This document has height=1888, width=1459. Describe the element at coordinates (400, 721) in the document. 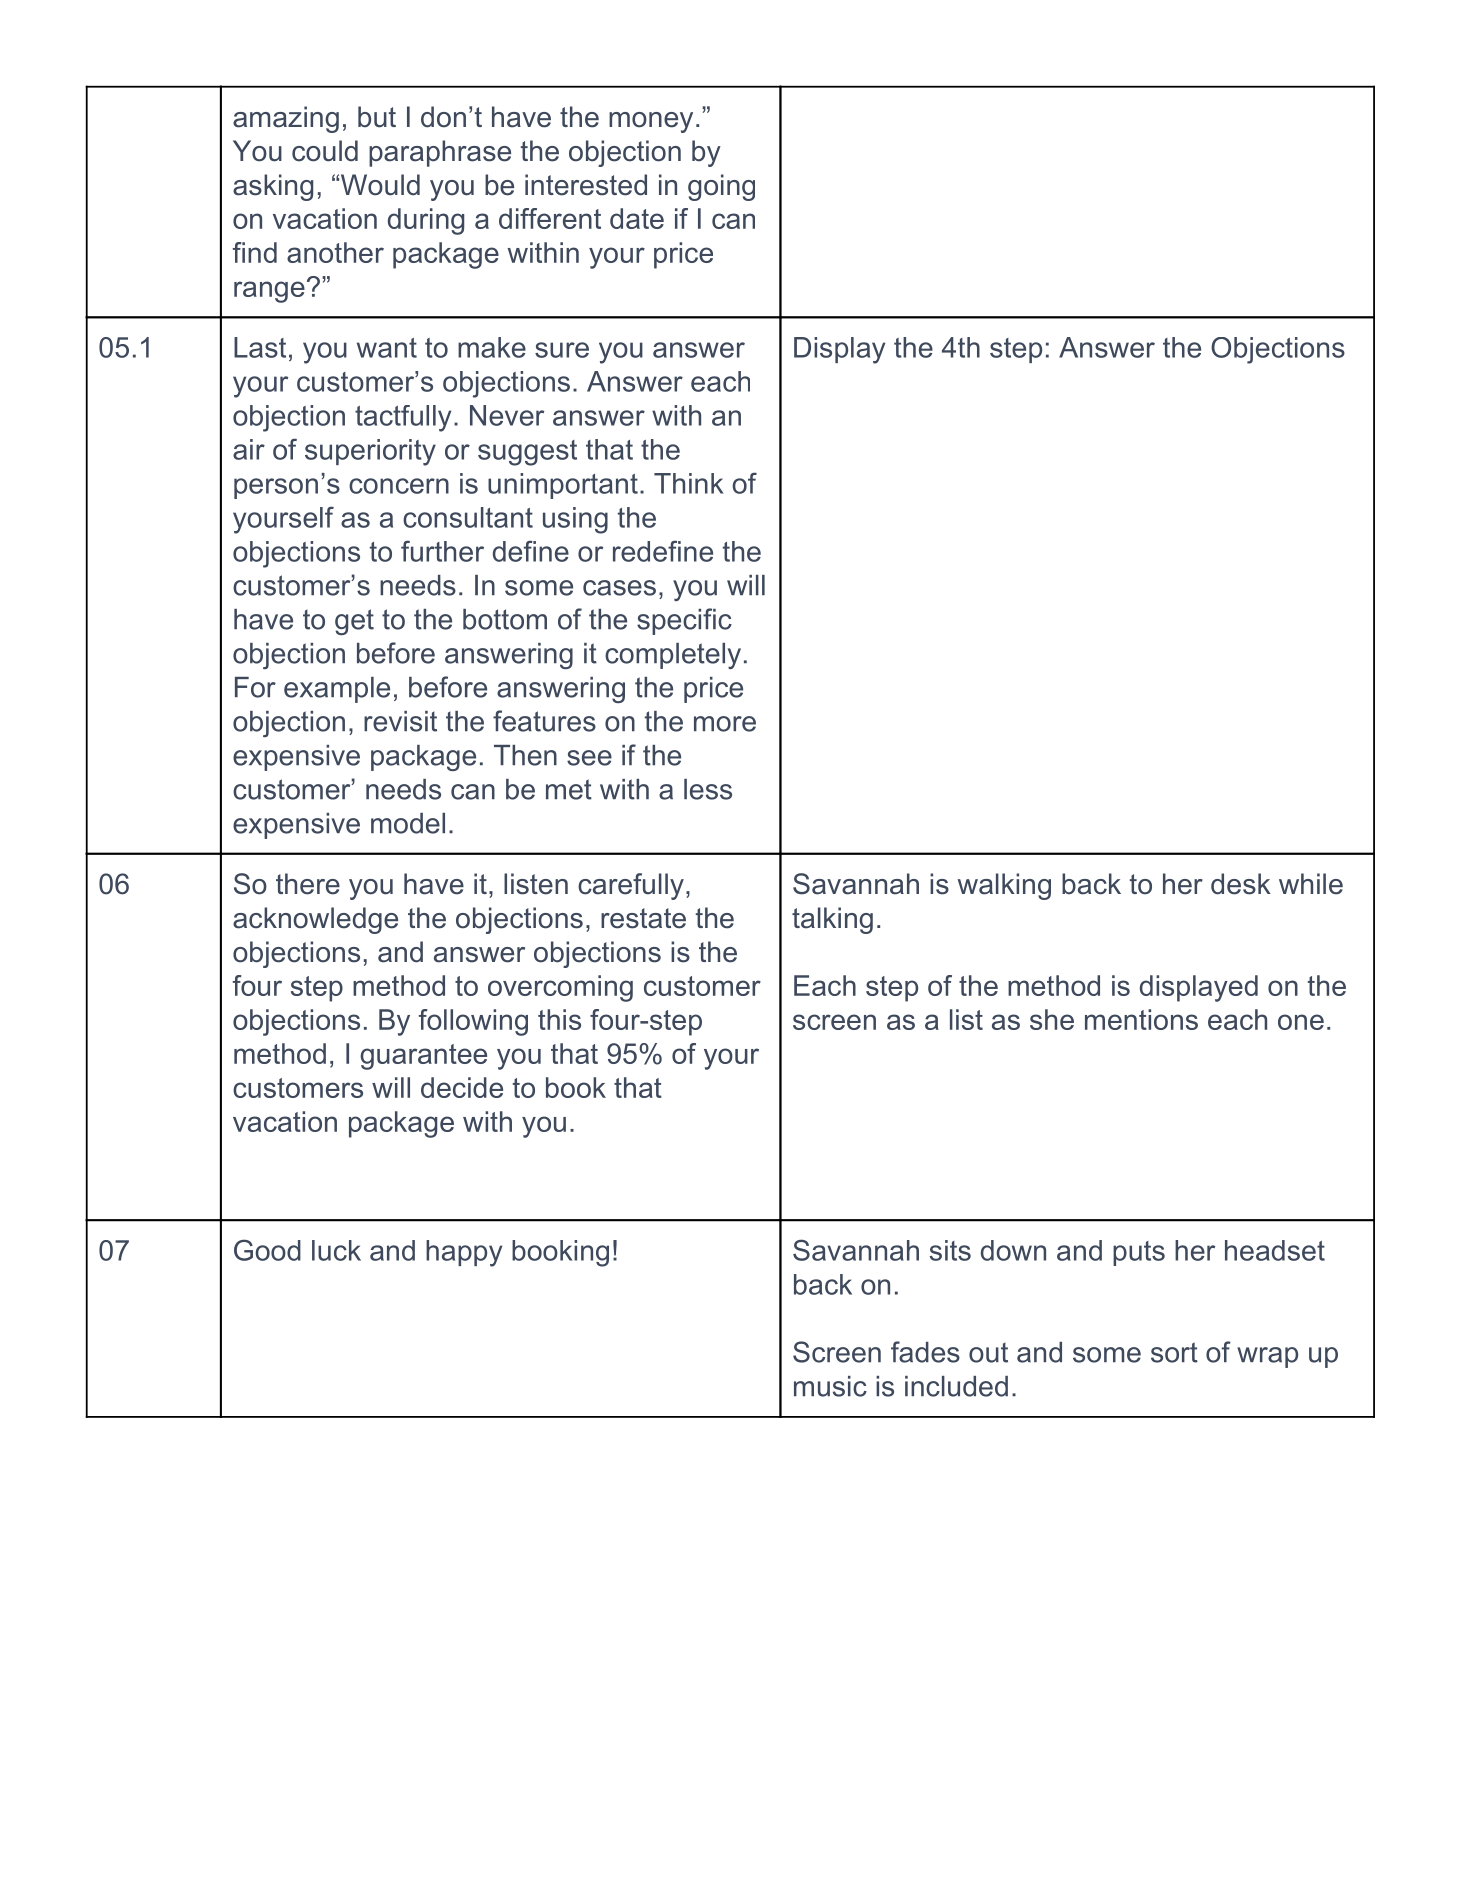

I see `revisit` at that location.
